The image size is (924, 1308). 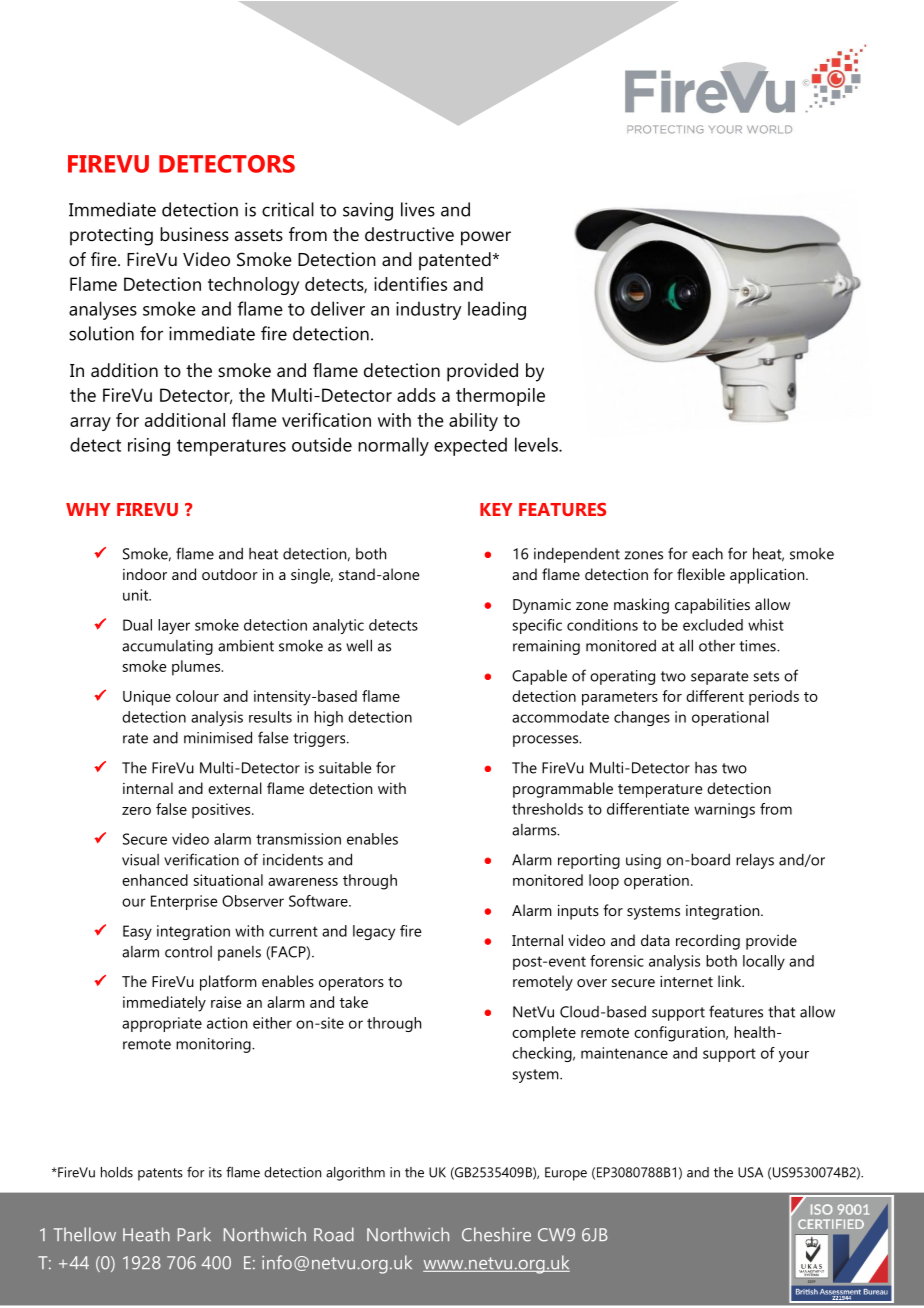 I want to click on USA, so click(x=750, y=1172).
